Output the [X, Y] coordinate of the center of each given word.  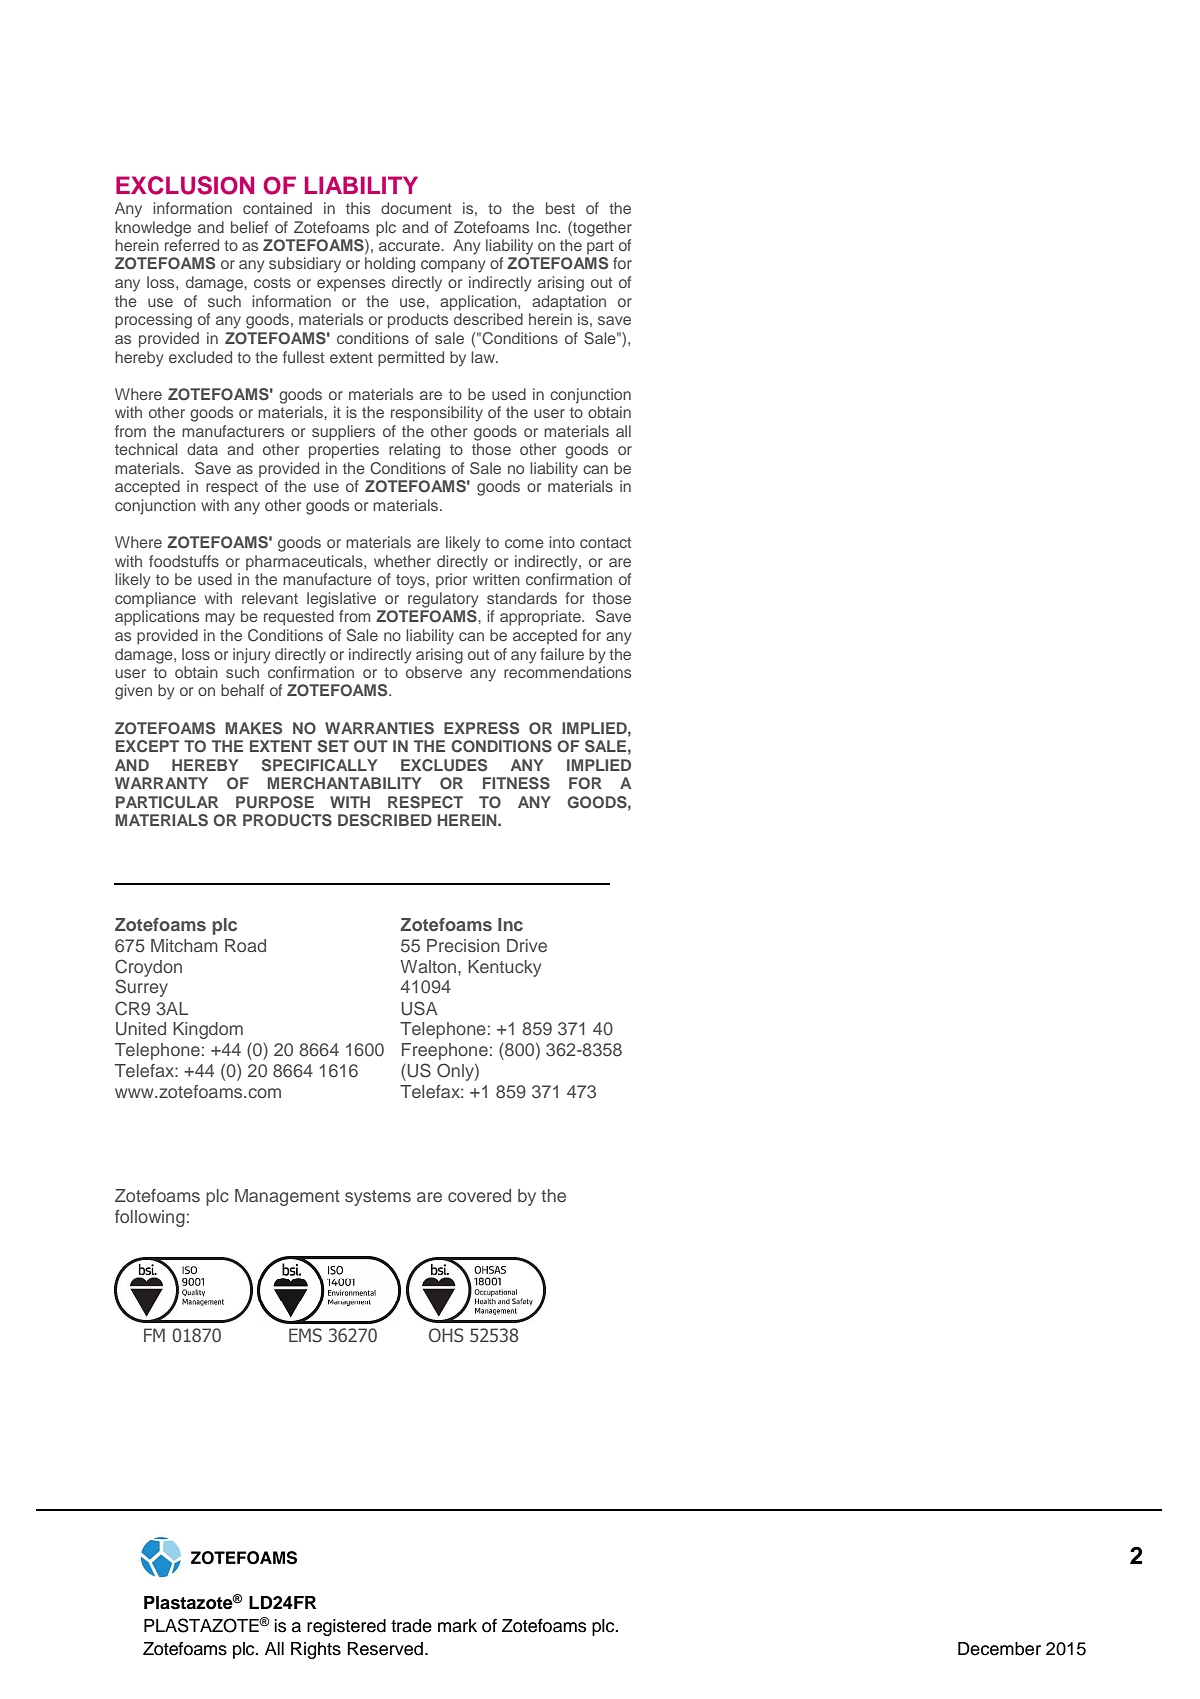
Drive [527, 945]
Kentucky [504, 968]
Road [245, 945]
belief [249, 227]
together [601, 229]
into [562, 542]
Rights [316, 1650]
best [560, 208]
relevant [270, 598]
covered [479, 1195]
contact [605, 542]
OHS [446, 1335]
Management [287, 1197]
